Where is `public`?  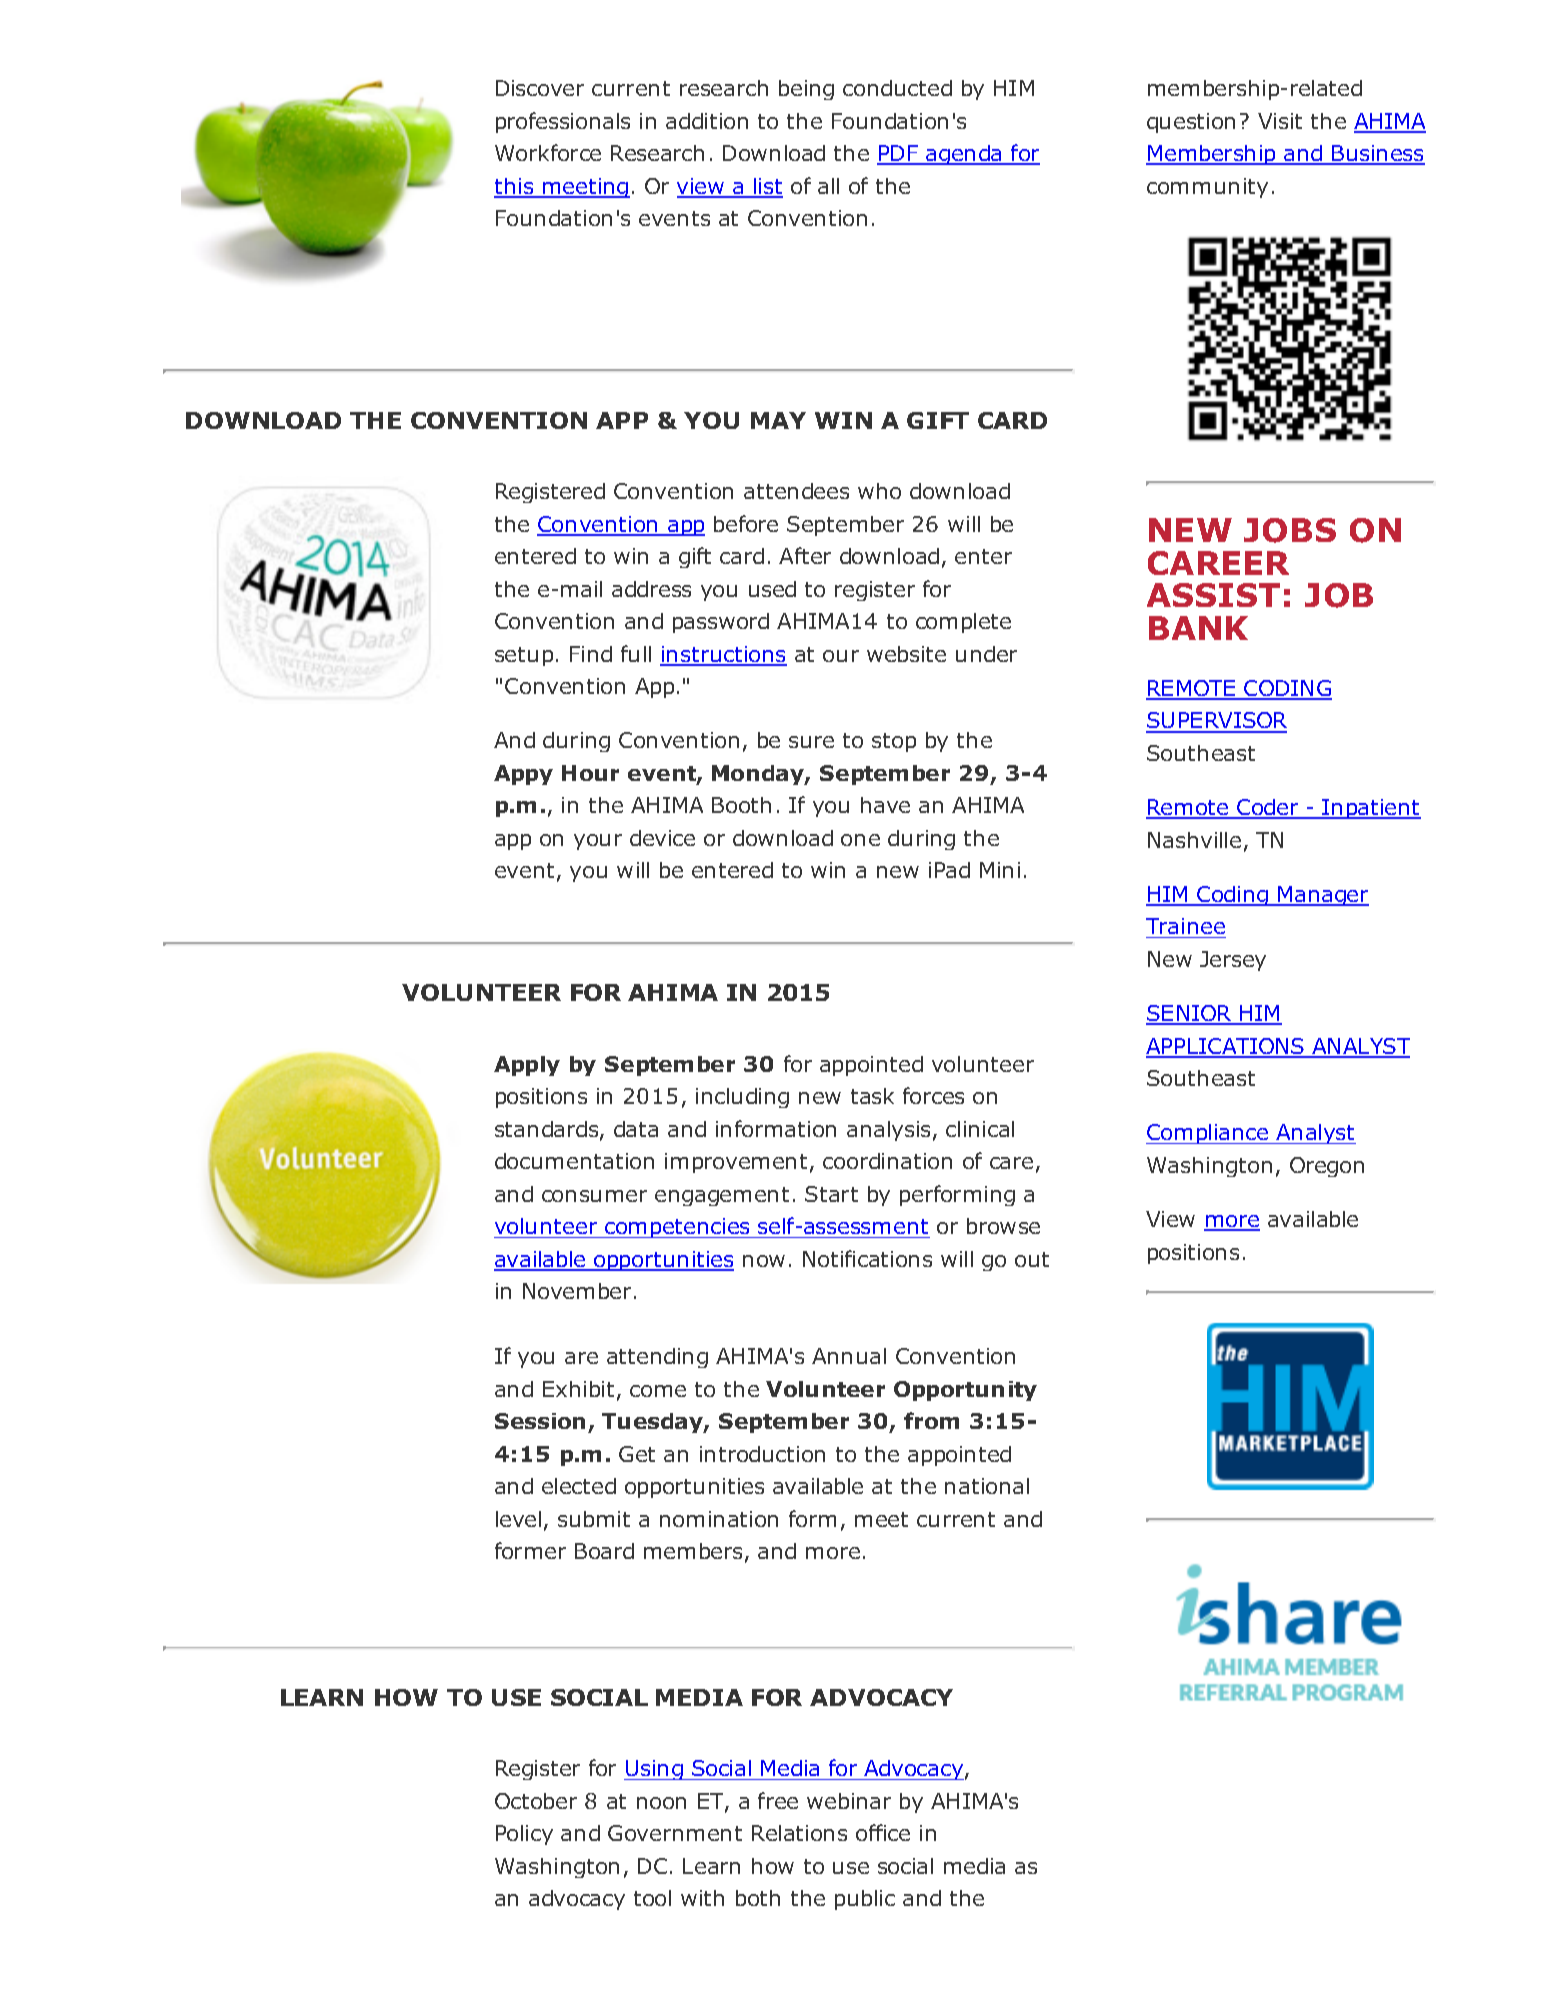
public is located at coordinates (865, 1900).
